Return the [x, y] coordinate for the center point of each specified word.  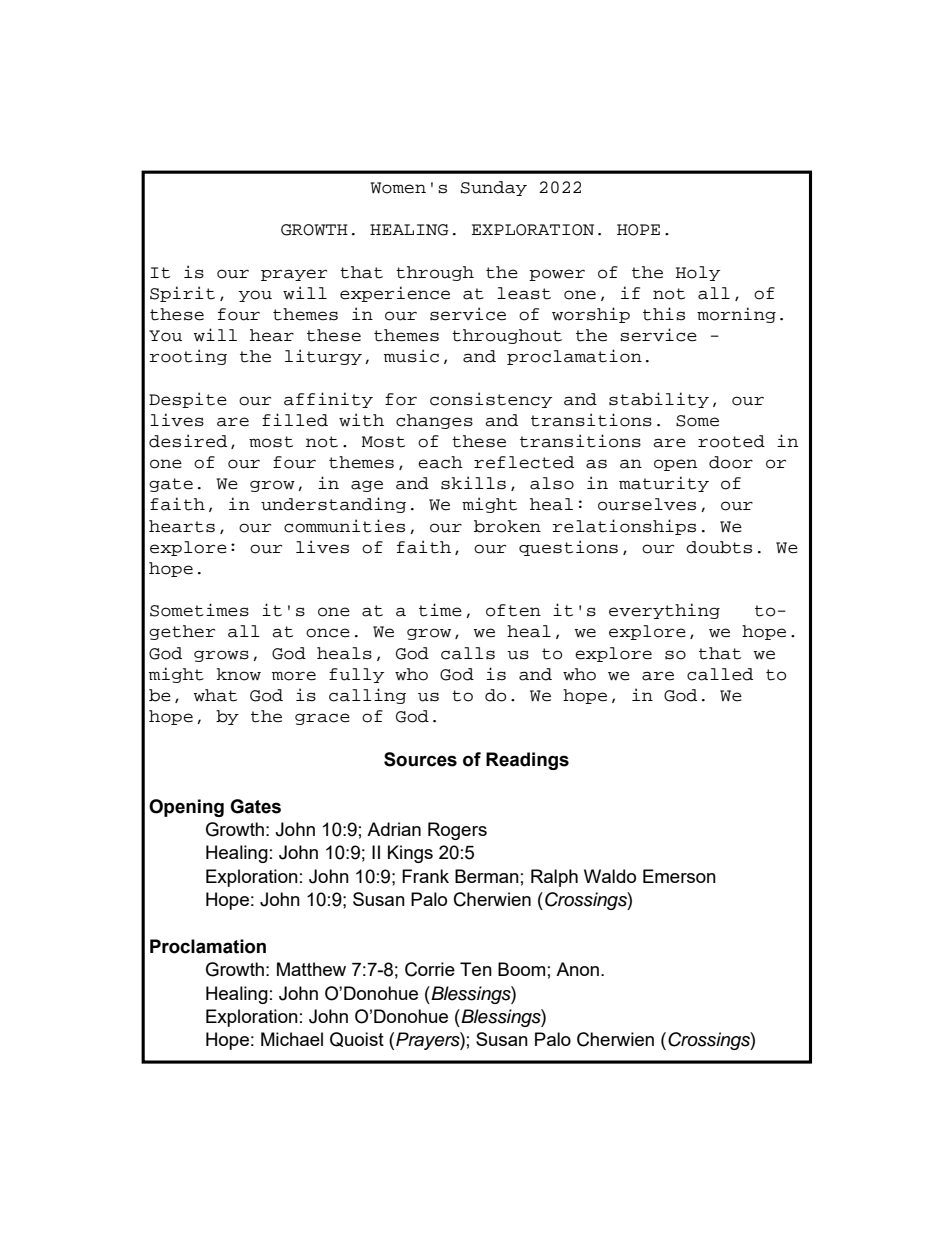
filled [295, 420]
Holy [697, 273]
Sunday [494, 188]
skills [473, 483]
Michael [292, 1039]
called [720, 674]
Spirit [182, 294]
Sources [420, 759]
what [215, 695]
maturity [664, 484]
